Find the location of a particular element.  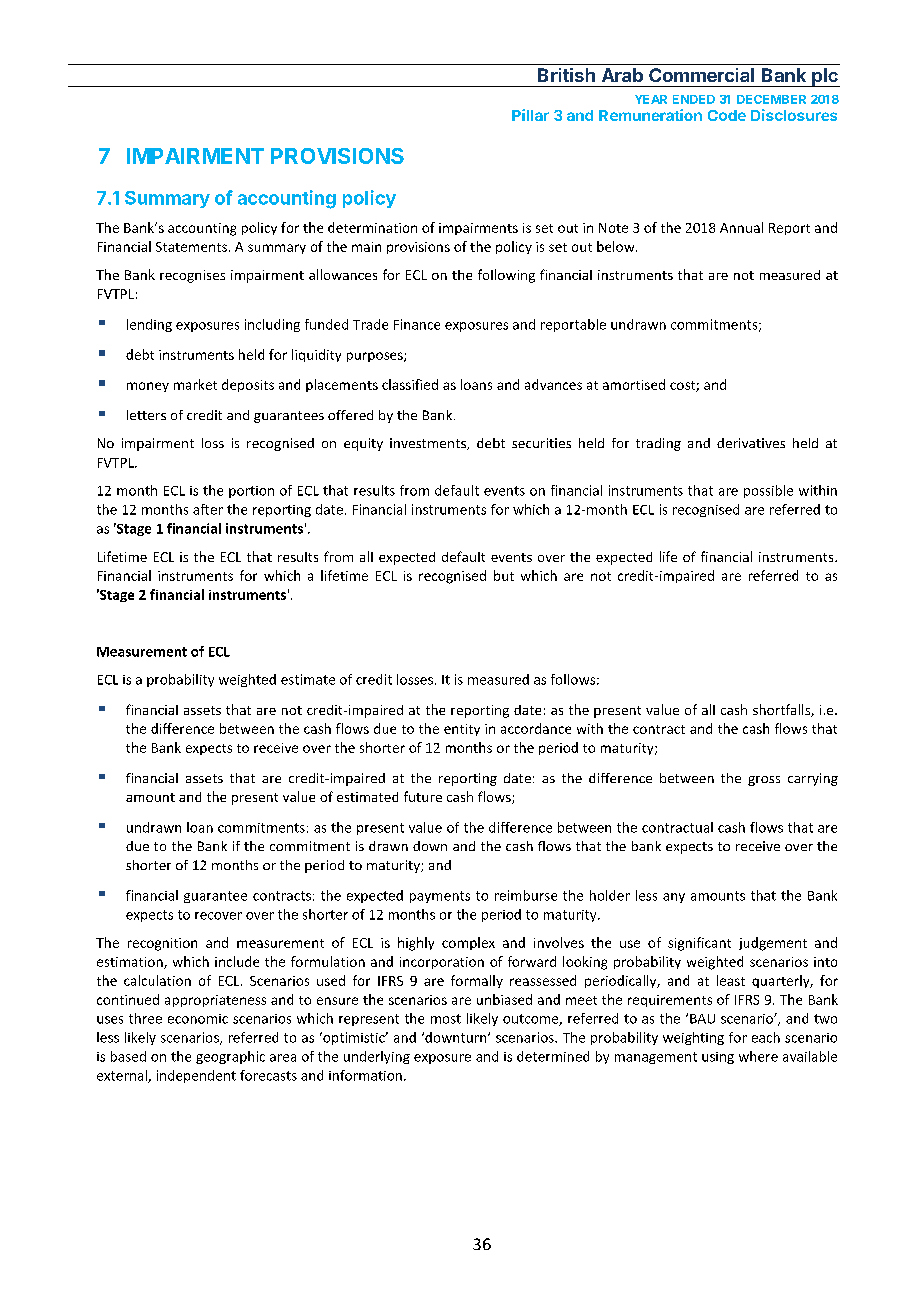

after is located at coordinates (208, 509).
